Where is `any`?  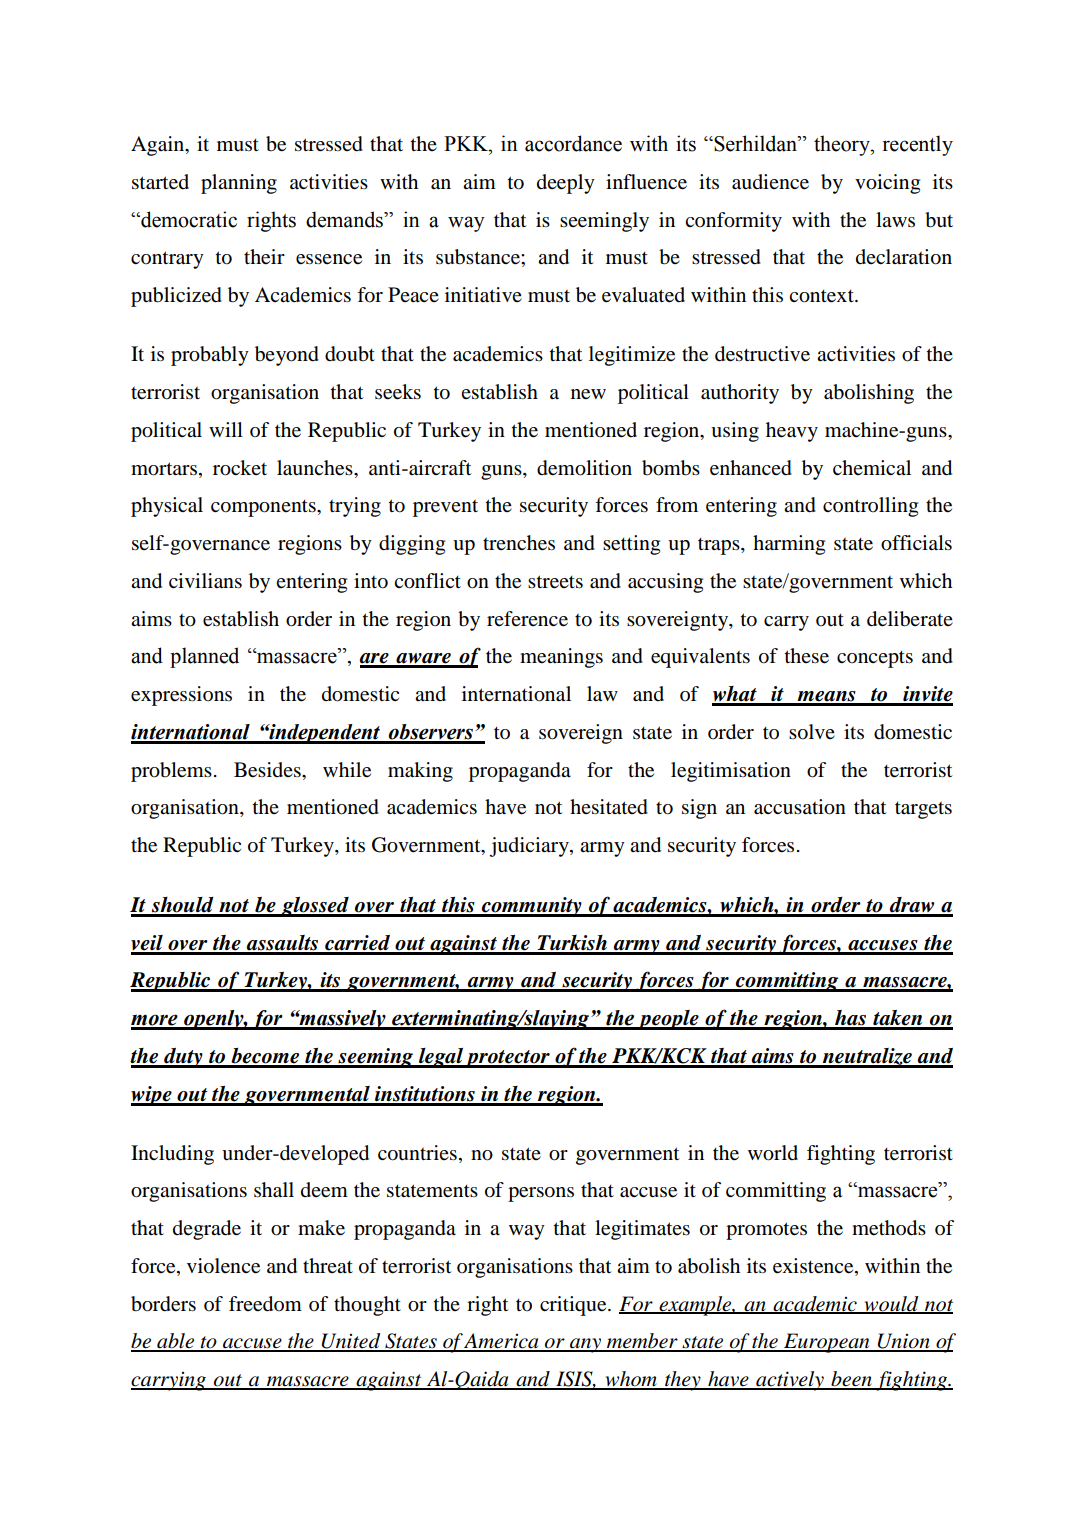
any is located at coordinates (585, 1345).
